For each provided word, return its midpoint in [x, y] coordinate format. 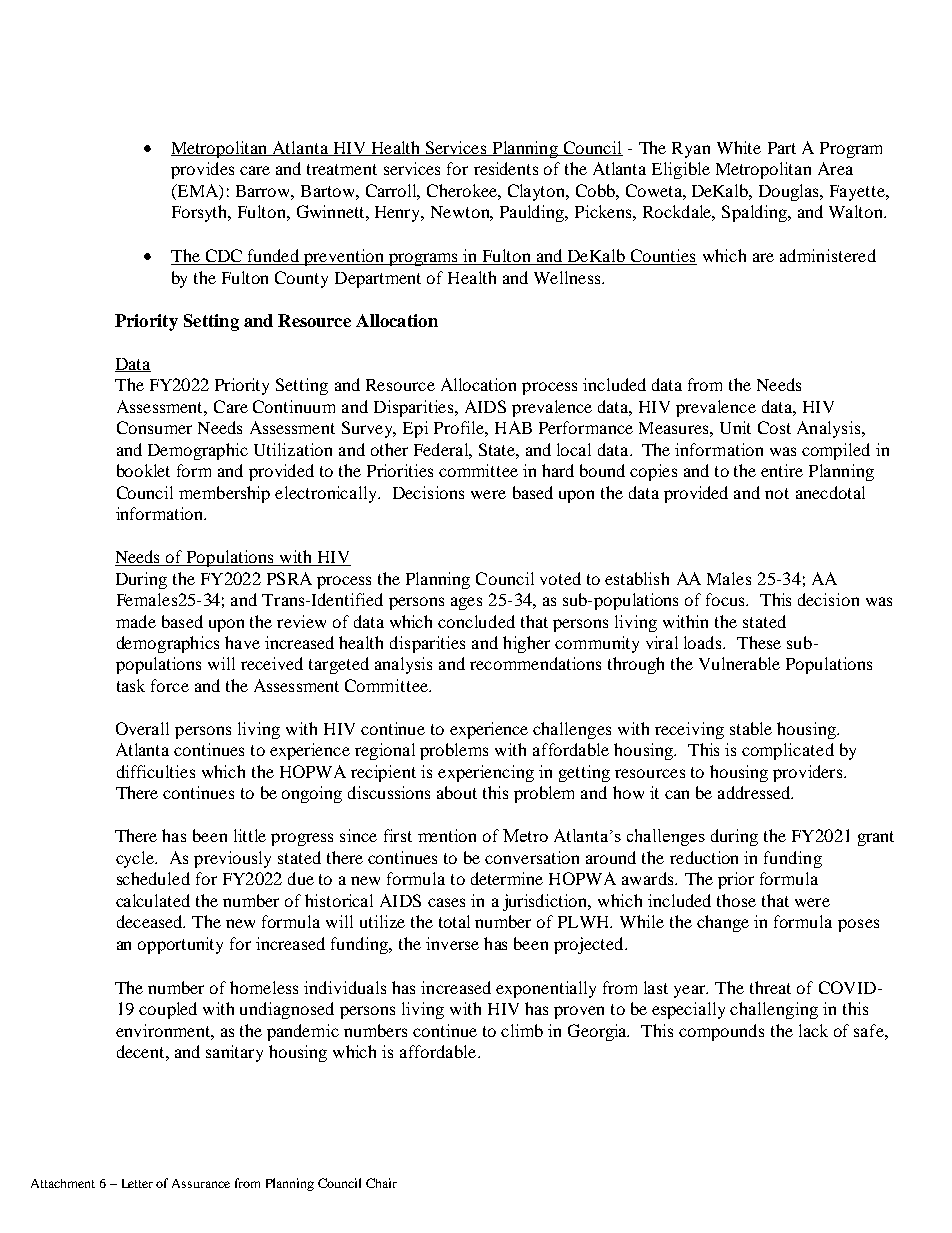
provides [202, 170]
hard [558, 470]
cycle [136, 859]
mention [447, 835]
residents [506, 168]
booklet [143, 470]
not [777, 493]
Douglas [790, 192]
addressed [755, 792]
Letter [137, 1183]
